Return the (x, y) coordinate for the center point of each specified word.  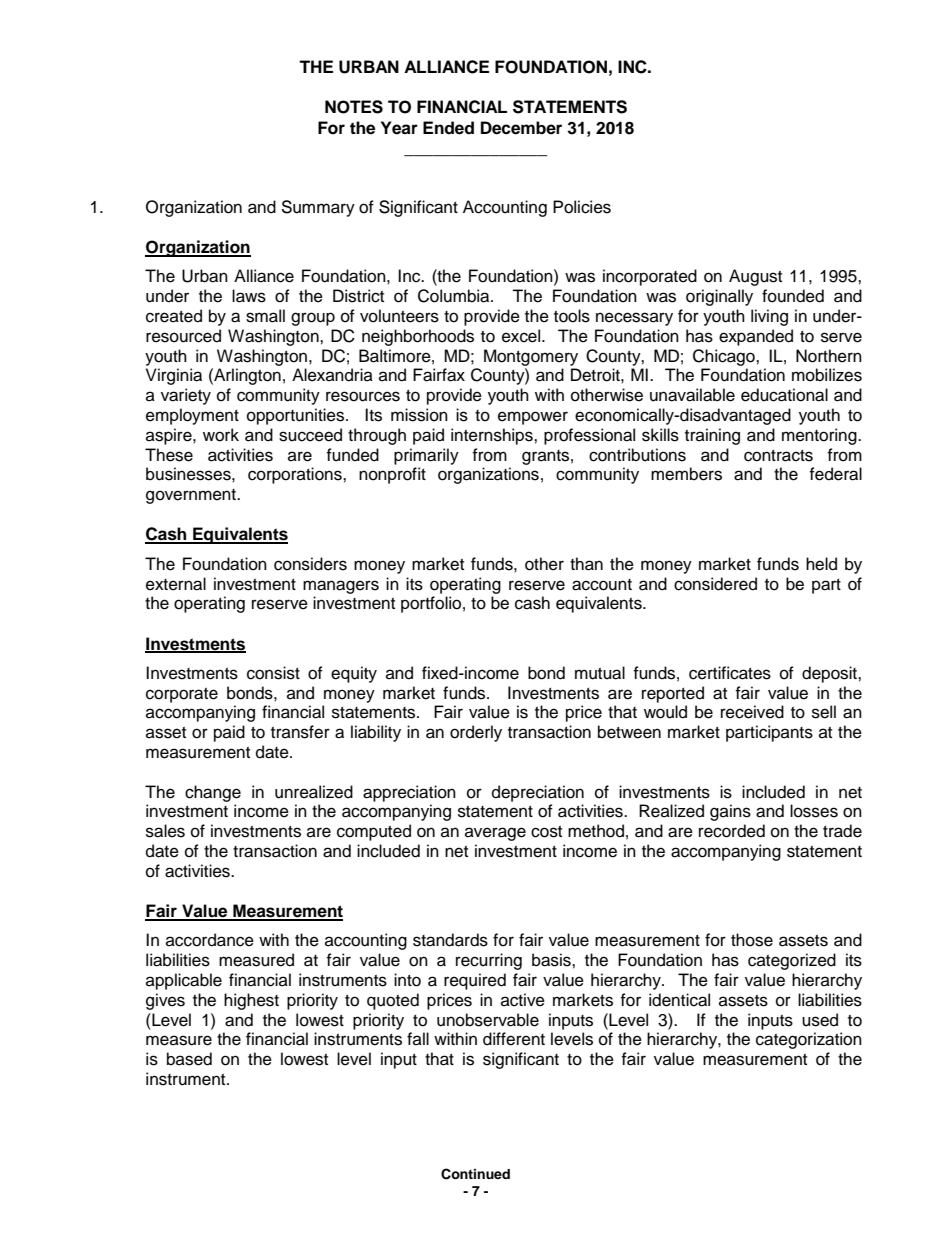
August (755, 277)
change (213, 793)
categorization (809, 1040)
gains (730, 812)
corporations (296, 475)
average (495, 834)
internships (493, 436)
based (189, 1059)
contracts (778, 456)
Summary (318, 208)
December (521, 128)
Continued (475, 1174)
